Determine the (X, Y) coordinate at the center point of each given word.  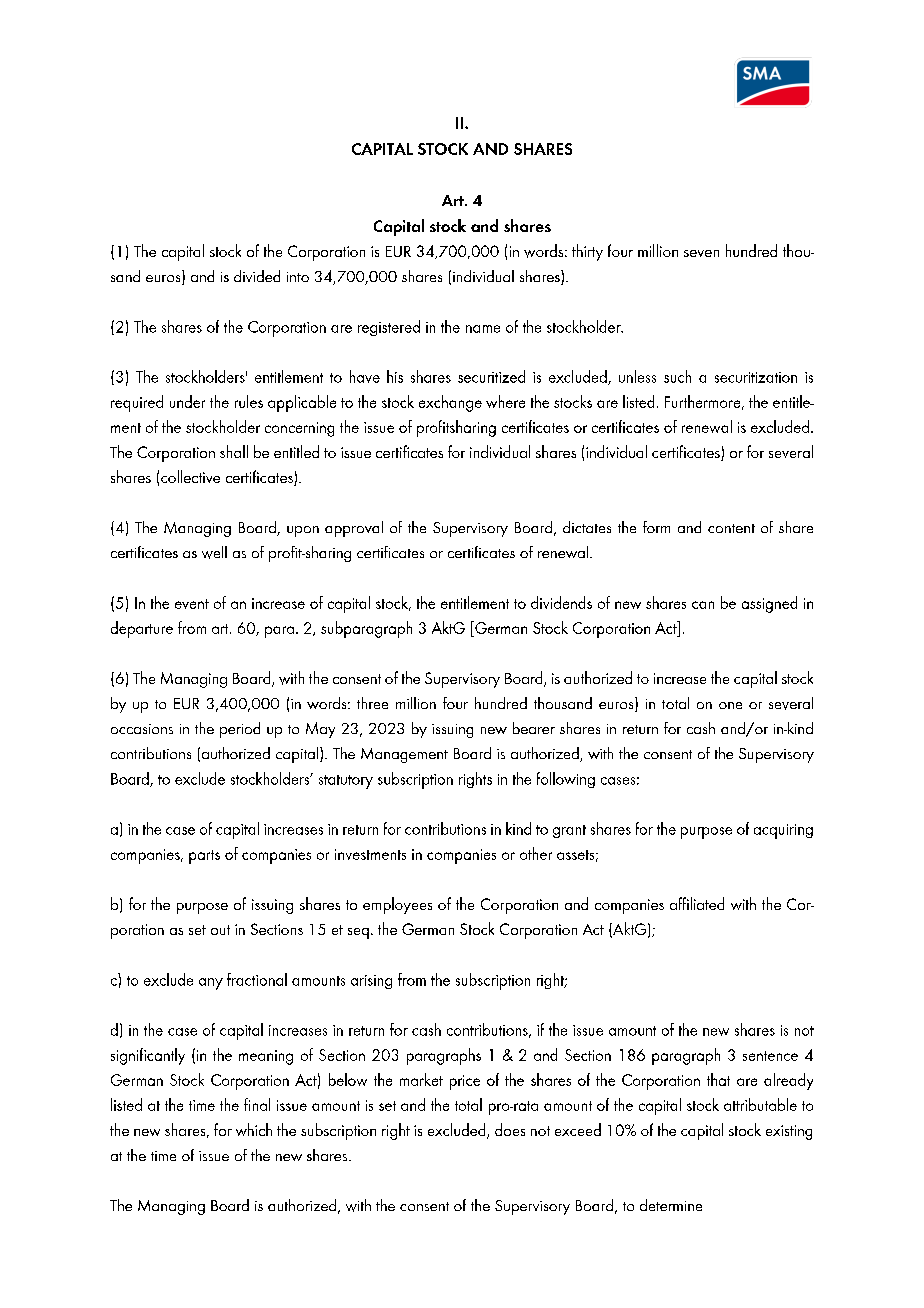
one (730, 705)
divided (257, 276)
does (510, 1129)
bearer (534, 728)
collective (190, 476)
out (220, 930)
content (731, 528)
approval (354, 529)
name (483, 329)
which (254, 1129)
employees (397, 905)
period (240, 730)
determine (671, 1205)
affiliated (697, 903)
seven (701, 253)
